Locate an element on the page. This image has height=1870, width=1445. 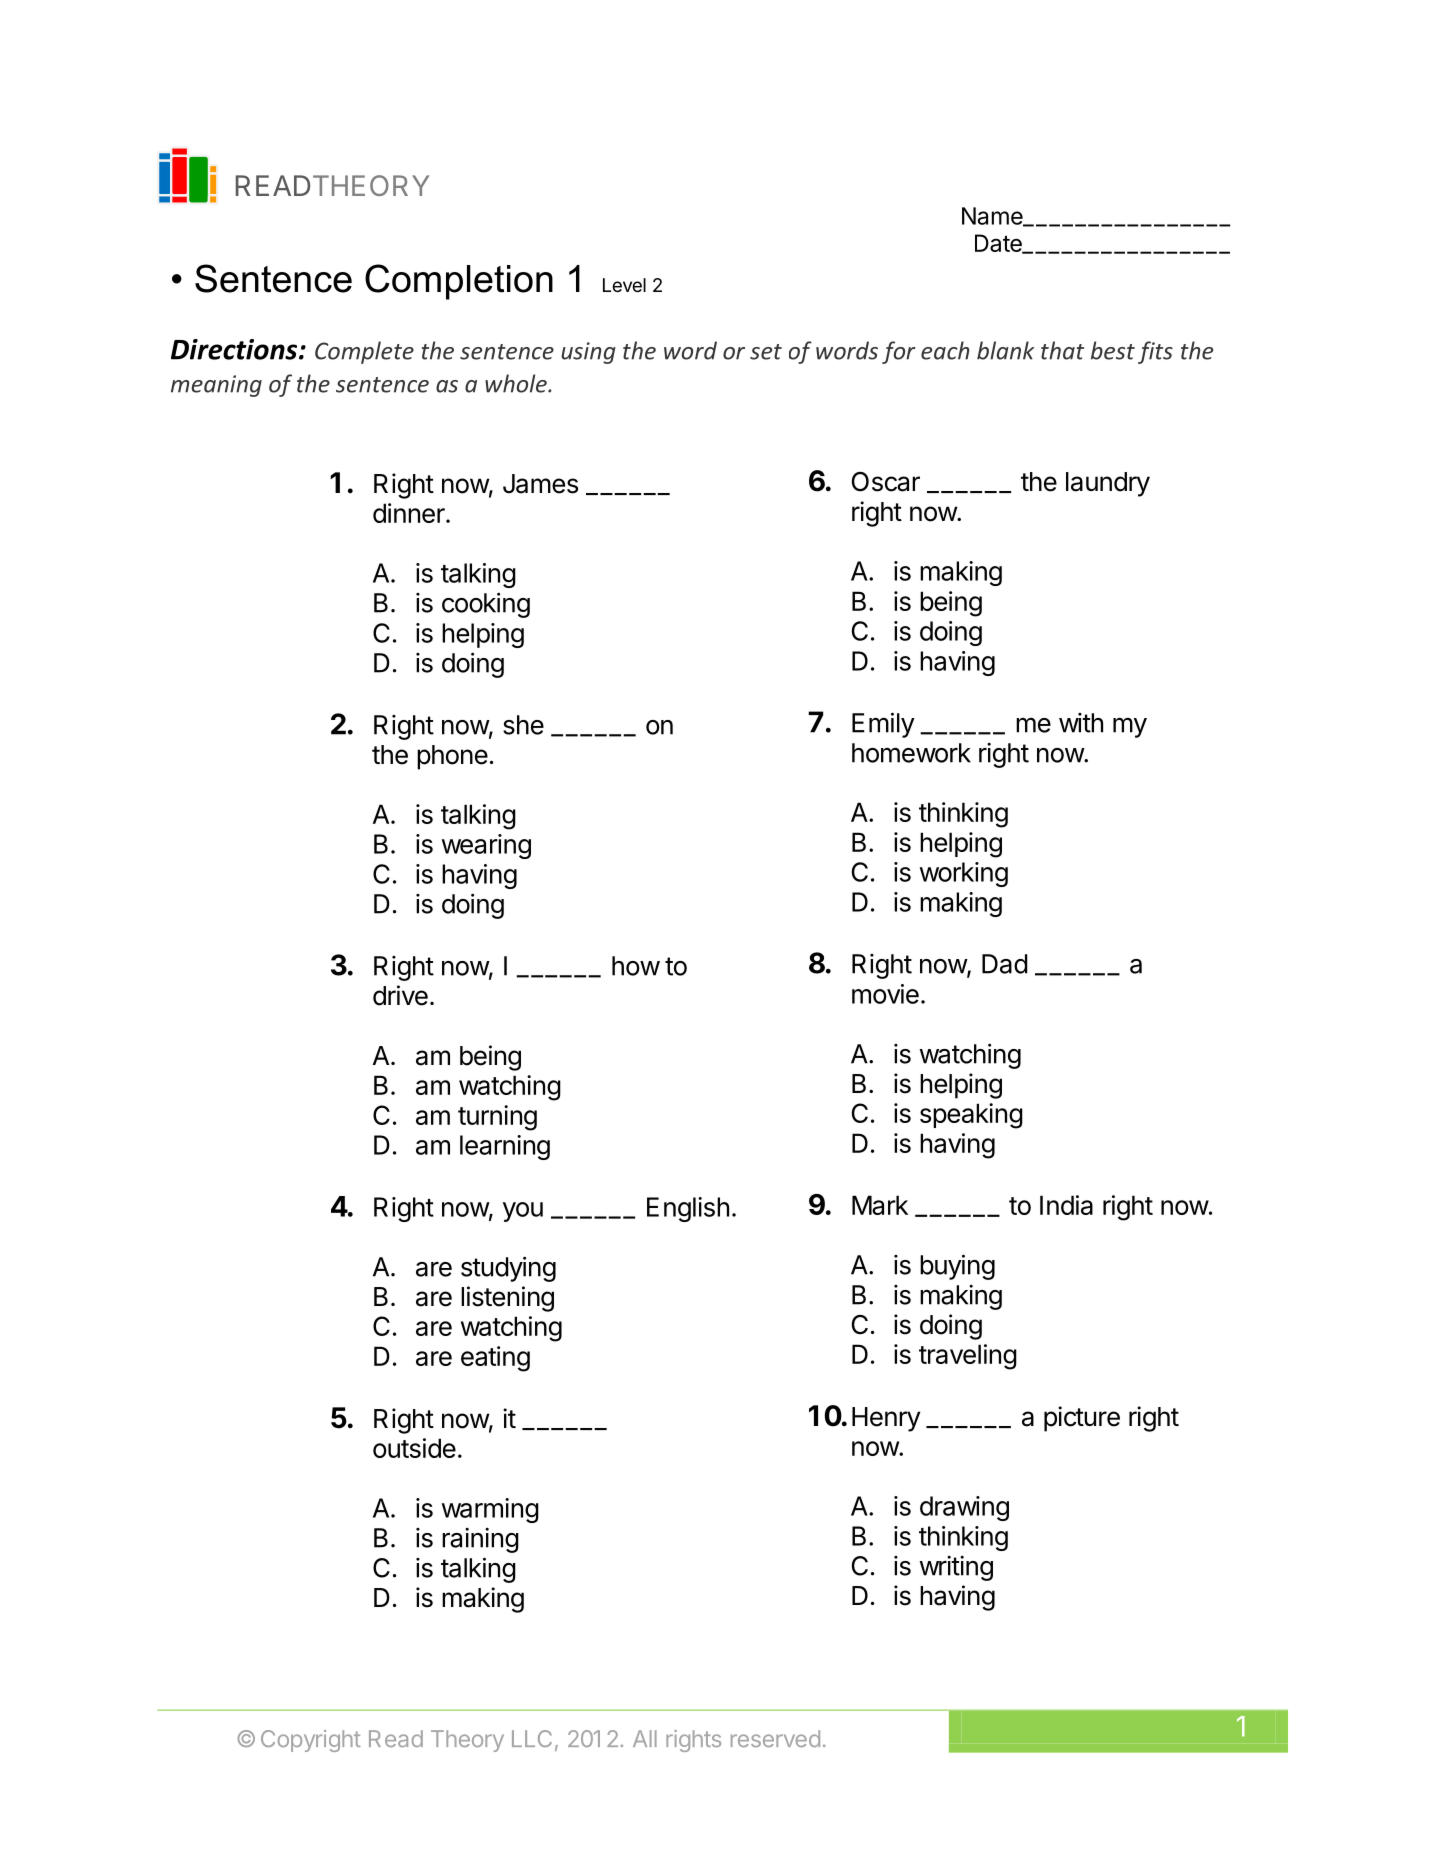
LLC is located at coordinates (532, 1738).
